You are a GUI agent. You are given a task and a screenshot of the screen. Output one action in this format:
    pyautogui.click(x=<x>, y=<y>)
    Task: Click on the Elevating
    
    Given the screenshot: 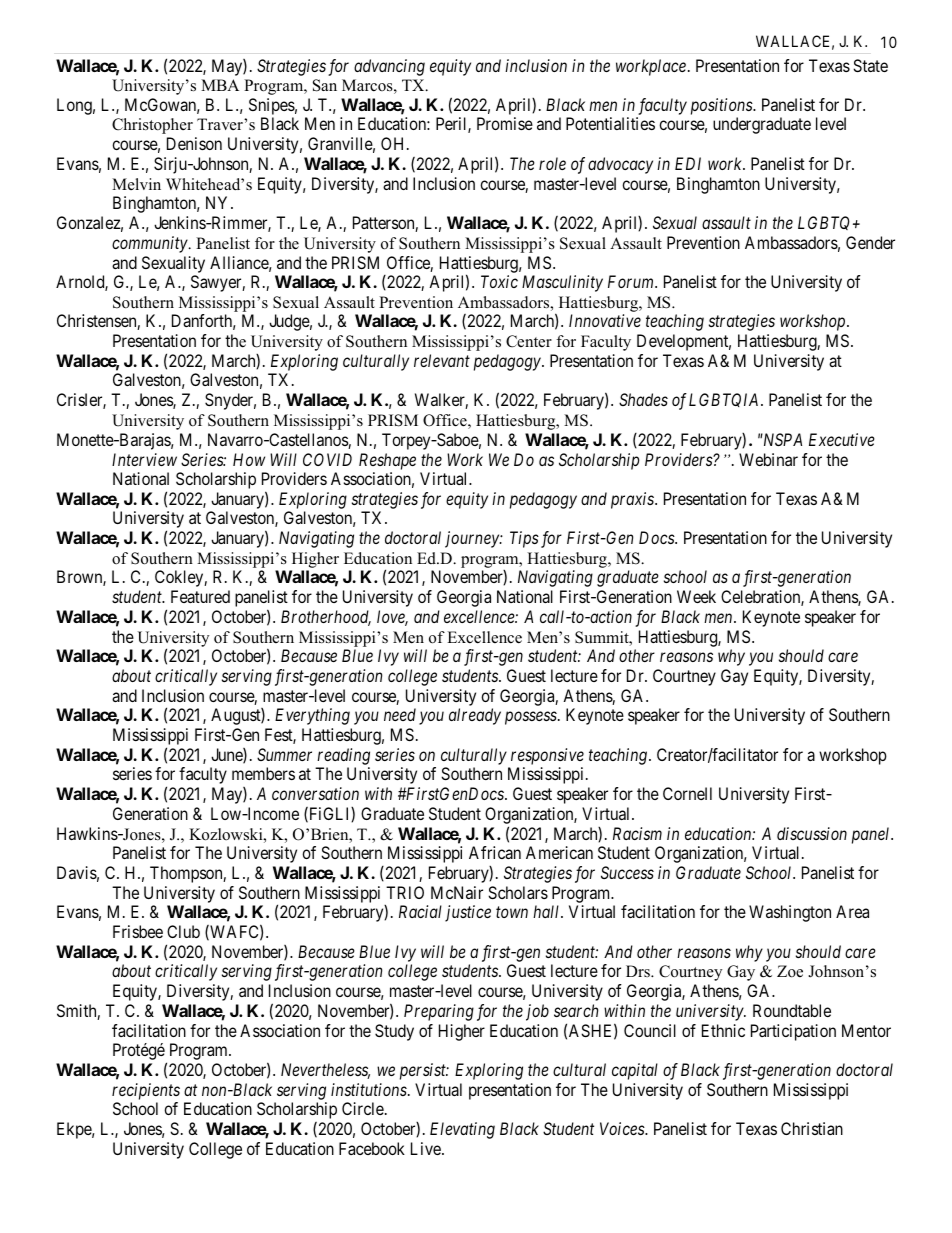 What is the action you would take?
    pyautogui.click(x=462, y=1130)
